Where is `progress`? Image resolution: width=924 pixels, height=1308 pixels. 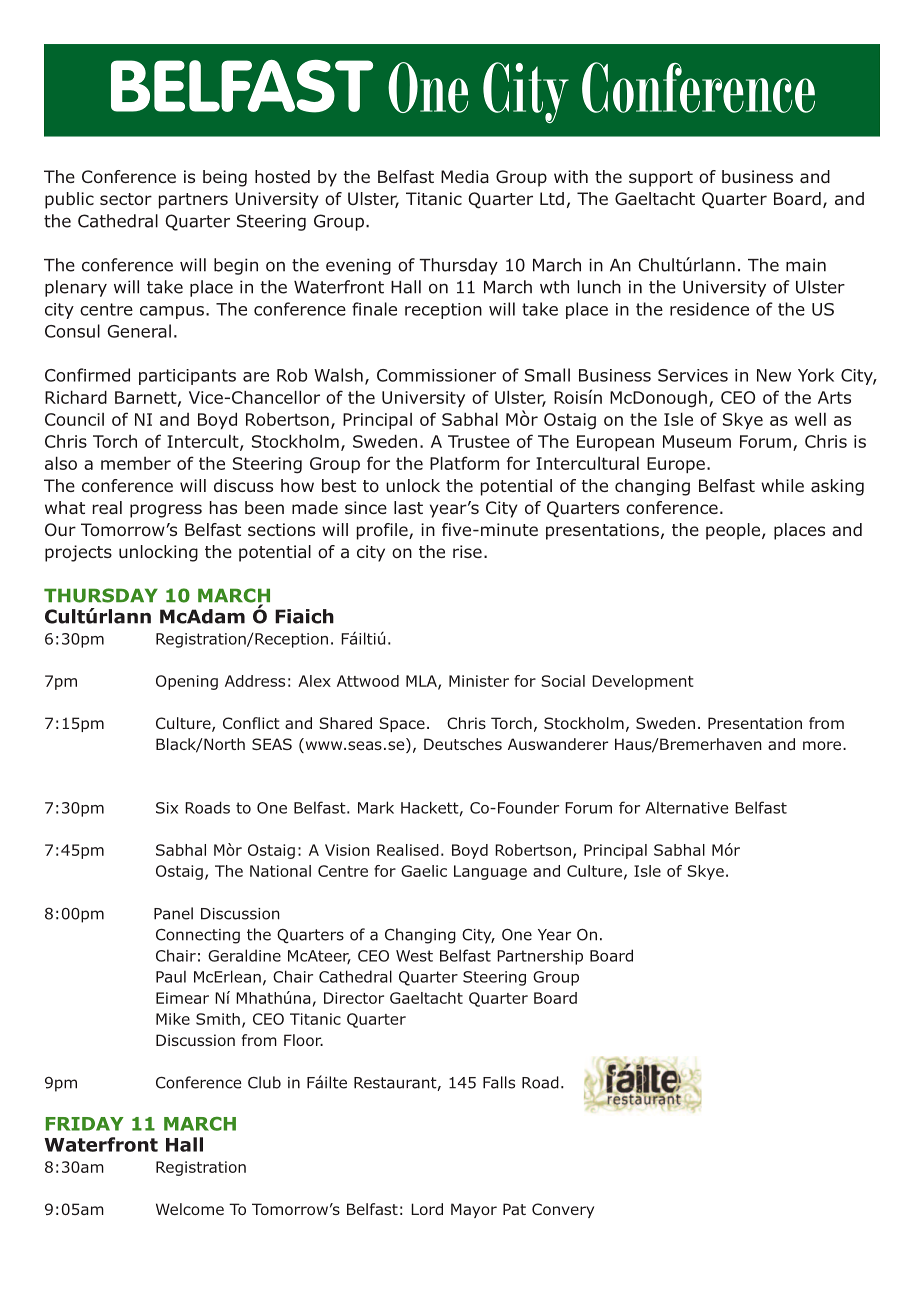
progress is located at coordinates (166, 511).
